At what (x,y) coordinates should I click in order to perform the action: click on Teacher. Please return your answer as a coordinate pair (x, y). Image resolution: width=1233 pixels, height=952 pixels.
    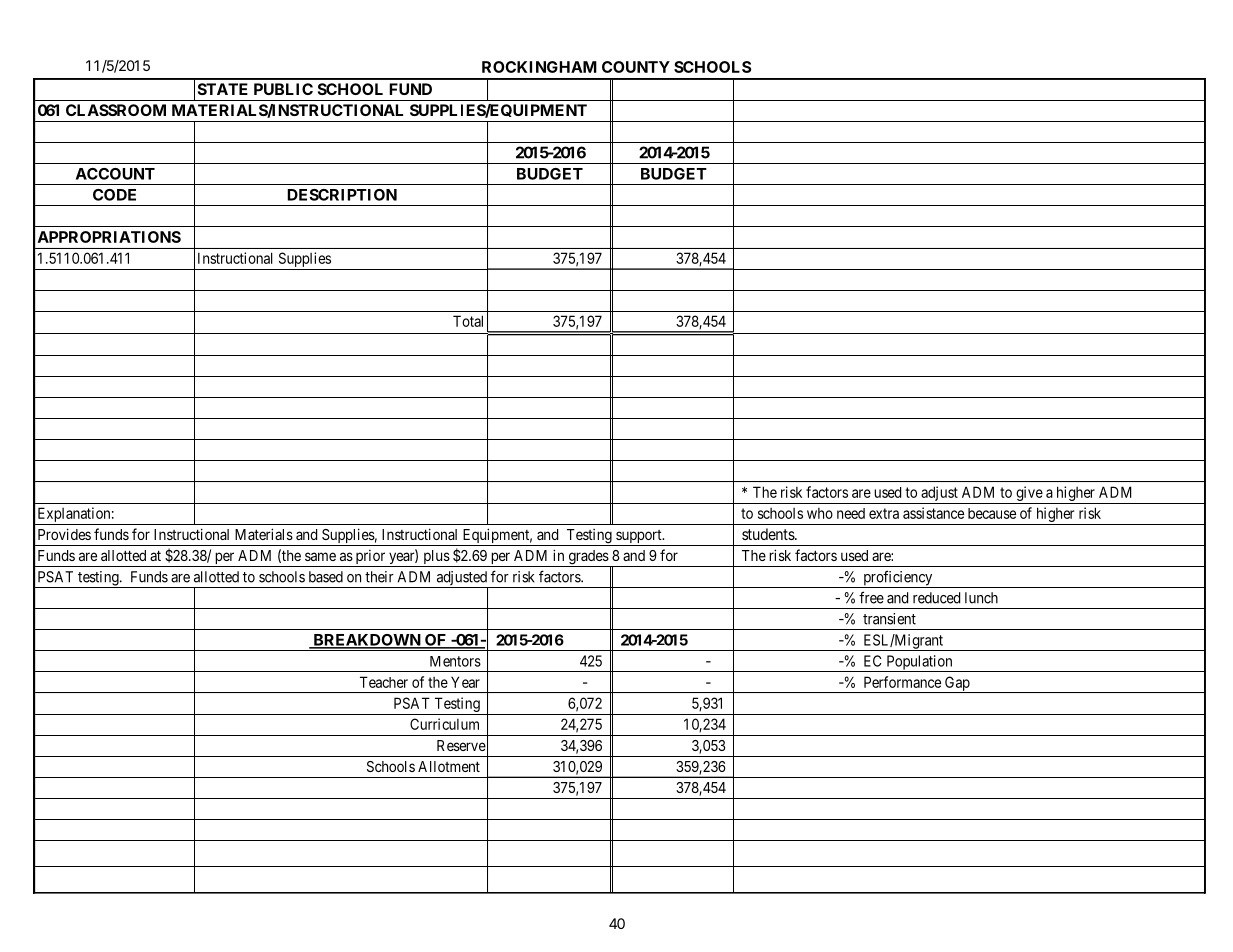
    Looking at the image, I should click on (384, 682).
